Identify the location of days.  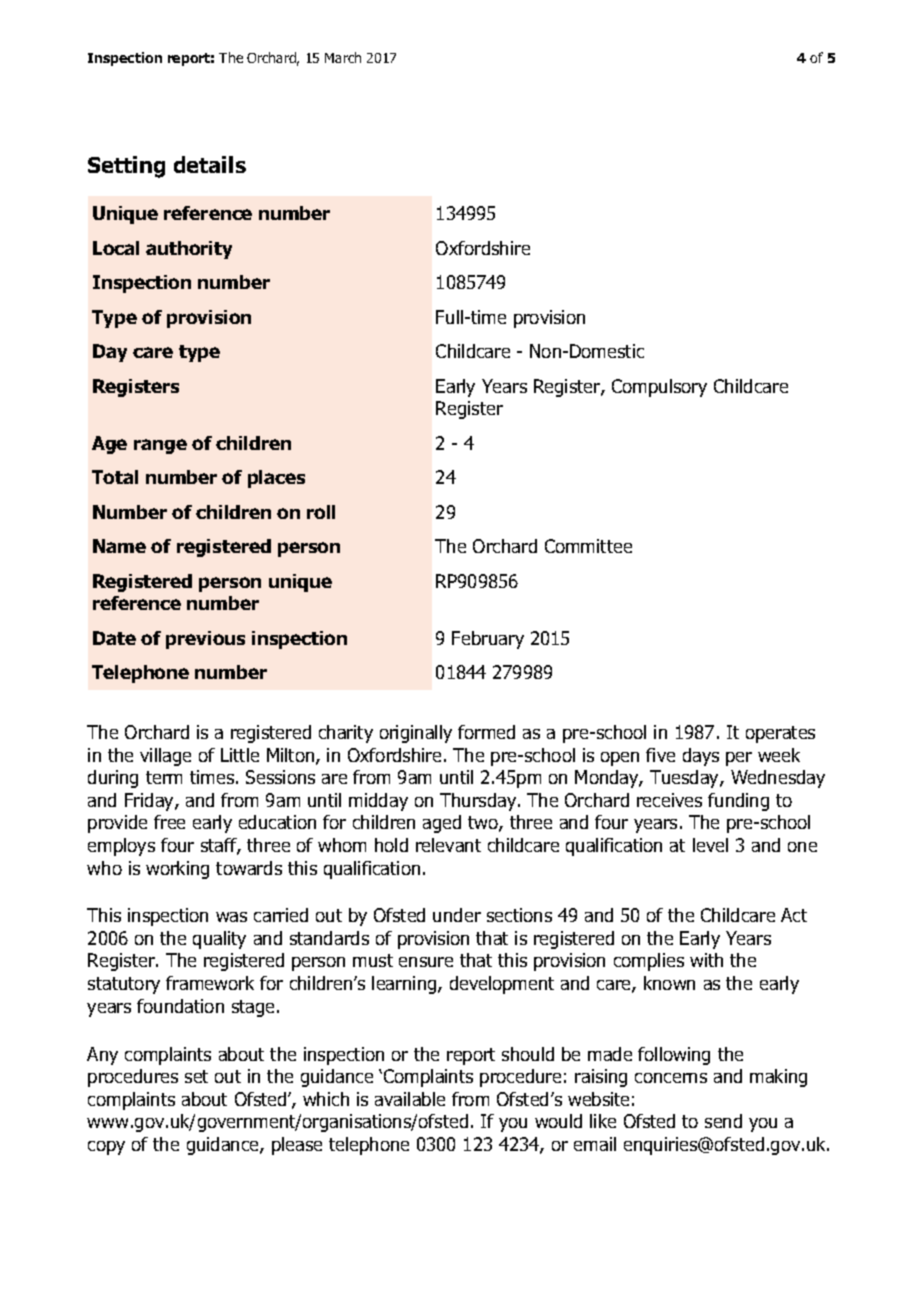
(701, 757).
